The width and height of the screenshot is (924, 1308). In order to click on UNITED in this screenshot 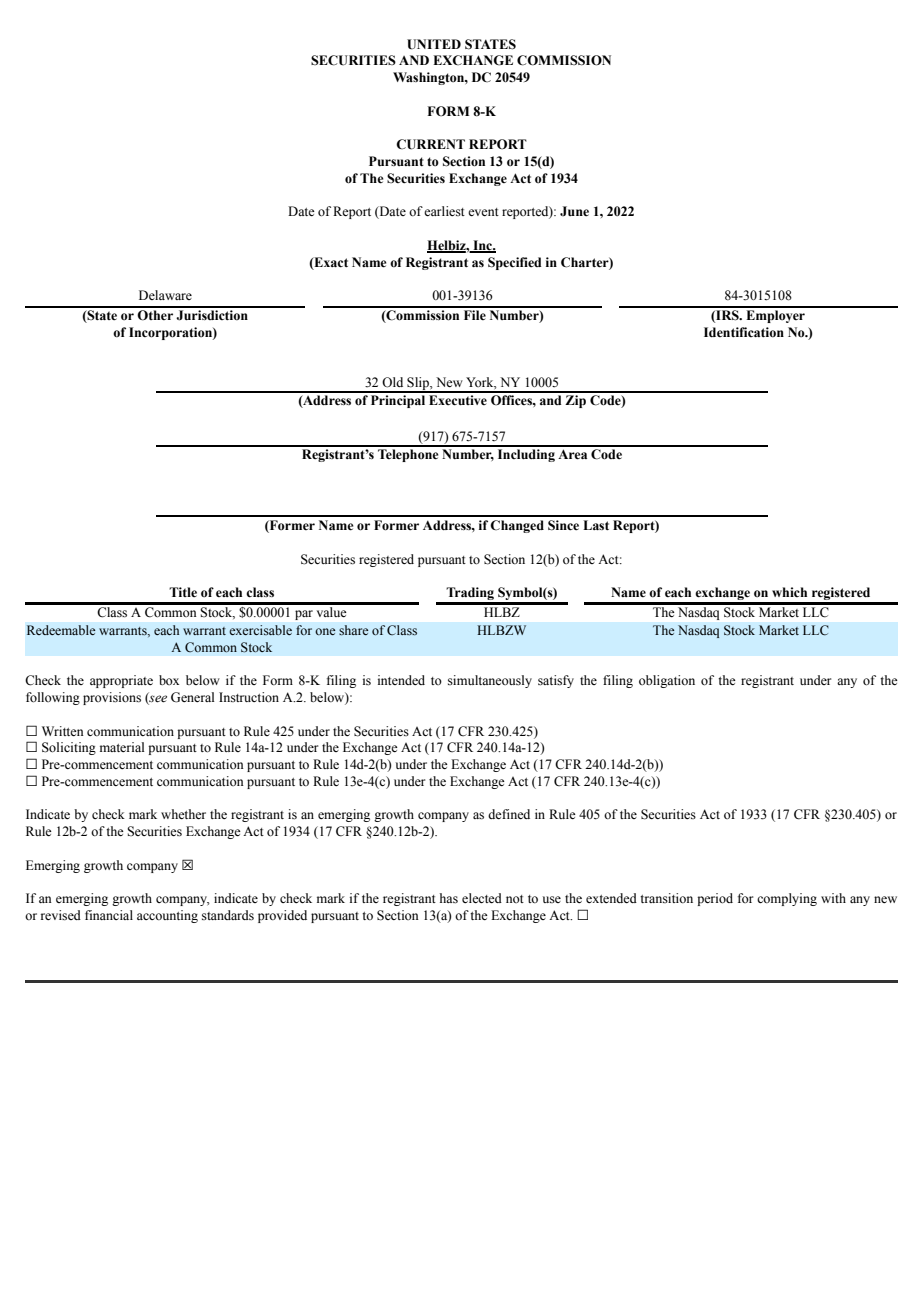, I will do `click(434, 44)`.
